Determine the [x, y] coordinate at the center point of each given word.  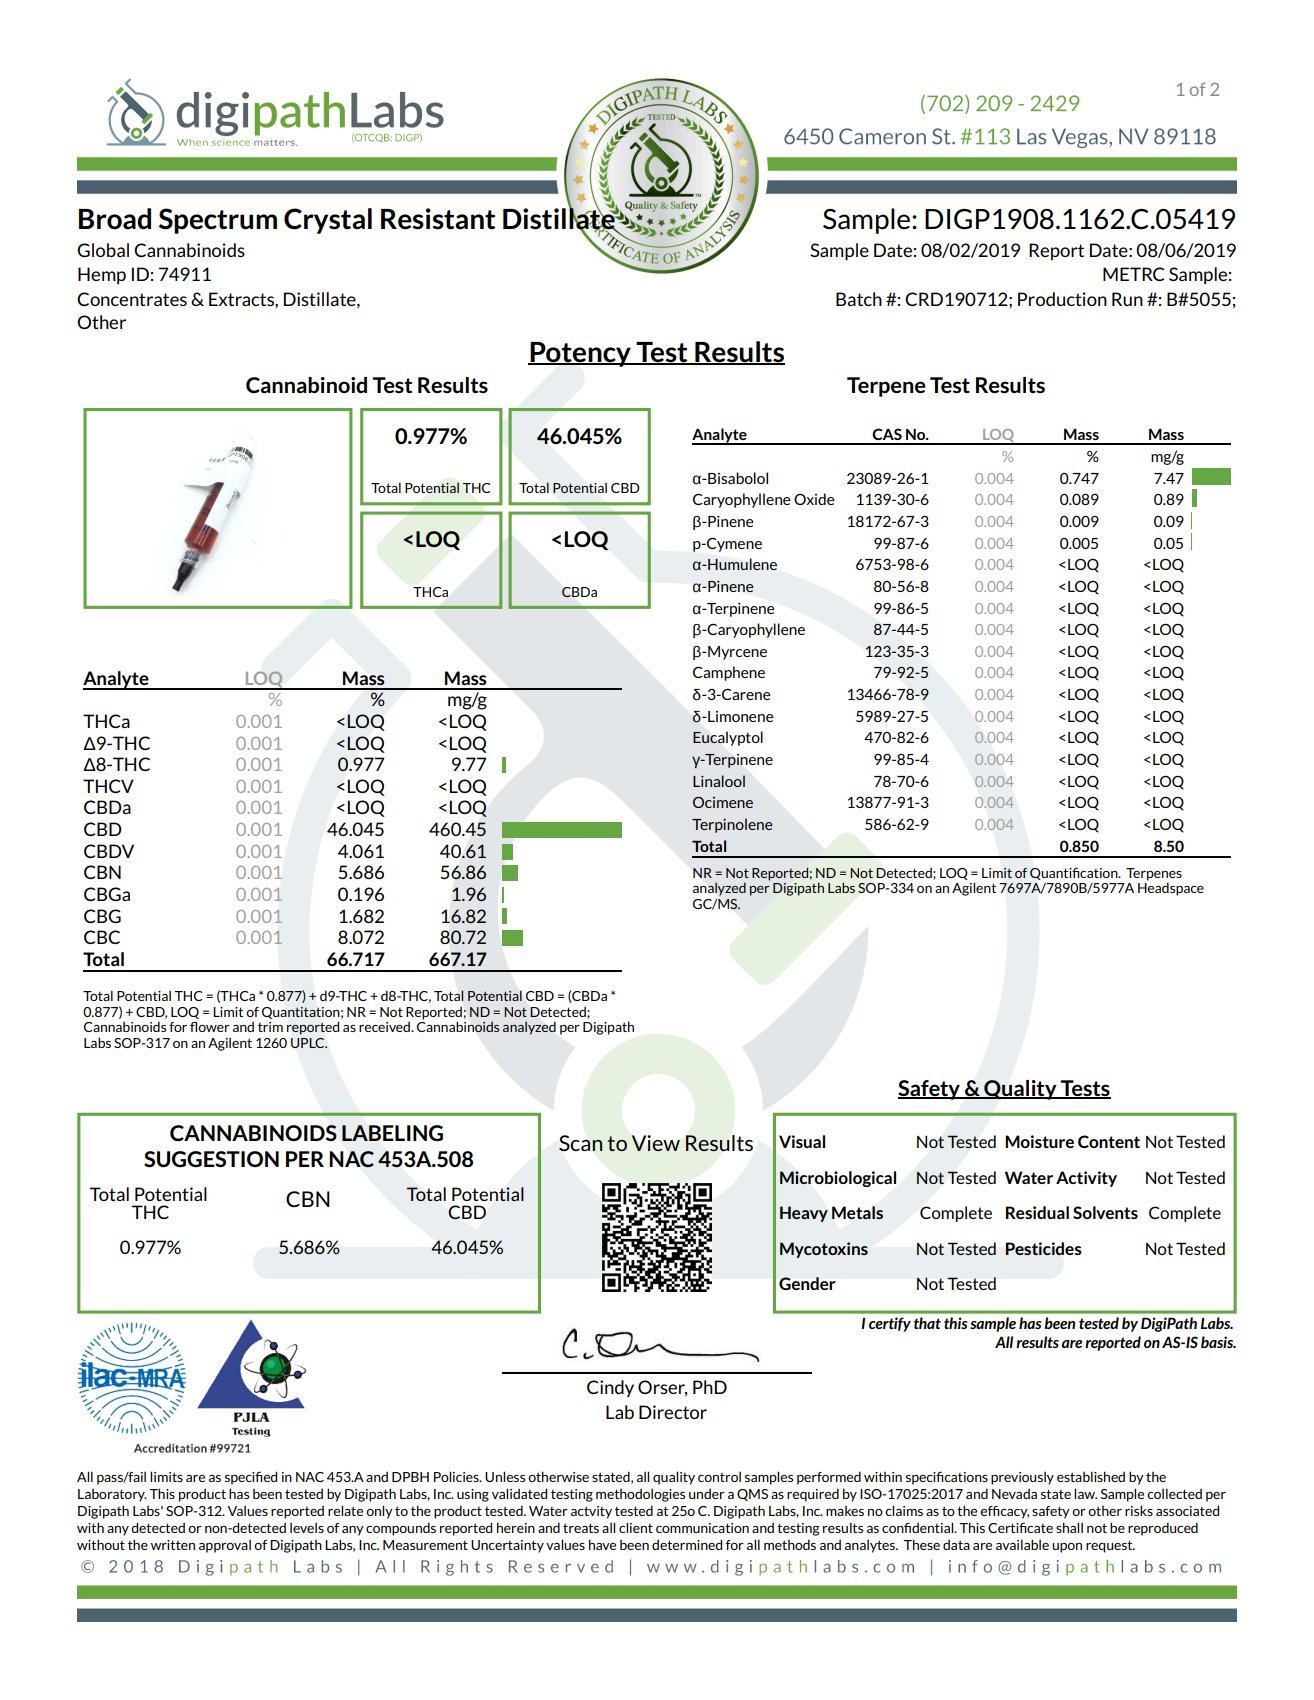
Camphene [729, 673]
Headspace [1171, 888]
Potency [580, 354]
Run [1127, 299]
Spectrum [218, 221]
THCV [108, 786]
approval [225, 1546]
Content [1109, 1141]
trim [270, 1027]
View [656, 1143]
